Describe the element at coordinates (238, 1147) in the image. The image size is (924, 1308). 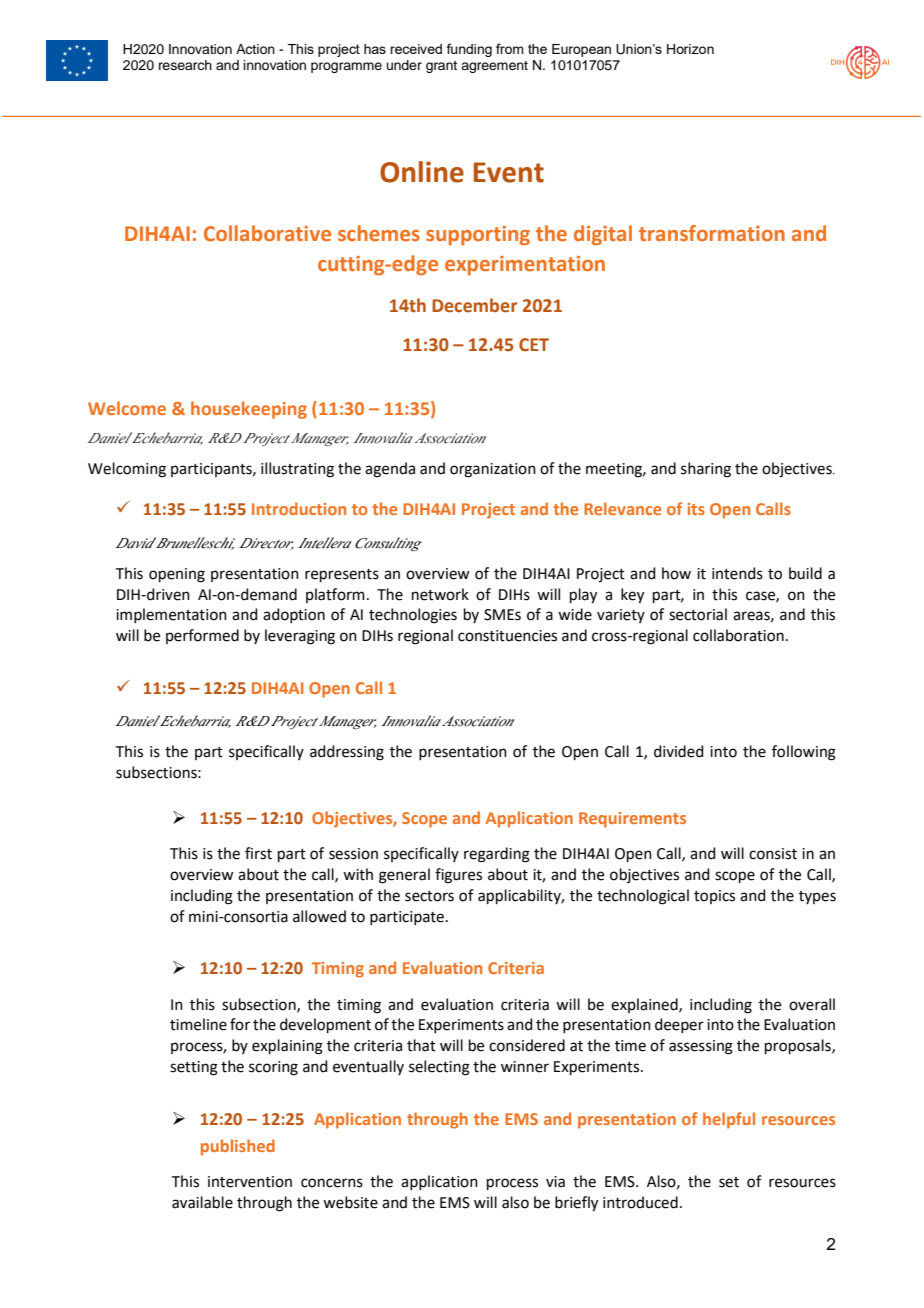
I see `published` at that location.
